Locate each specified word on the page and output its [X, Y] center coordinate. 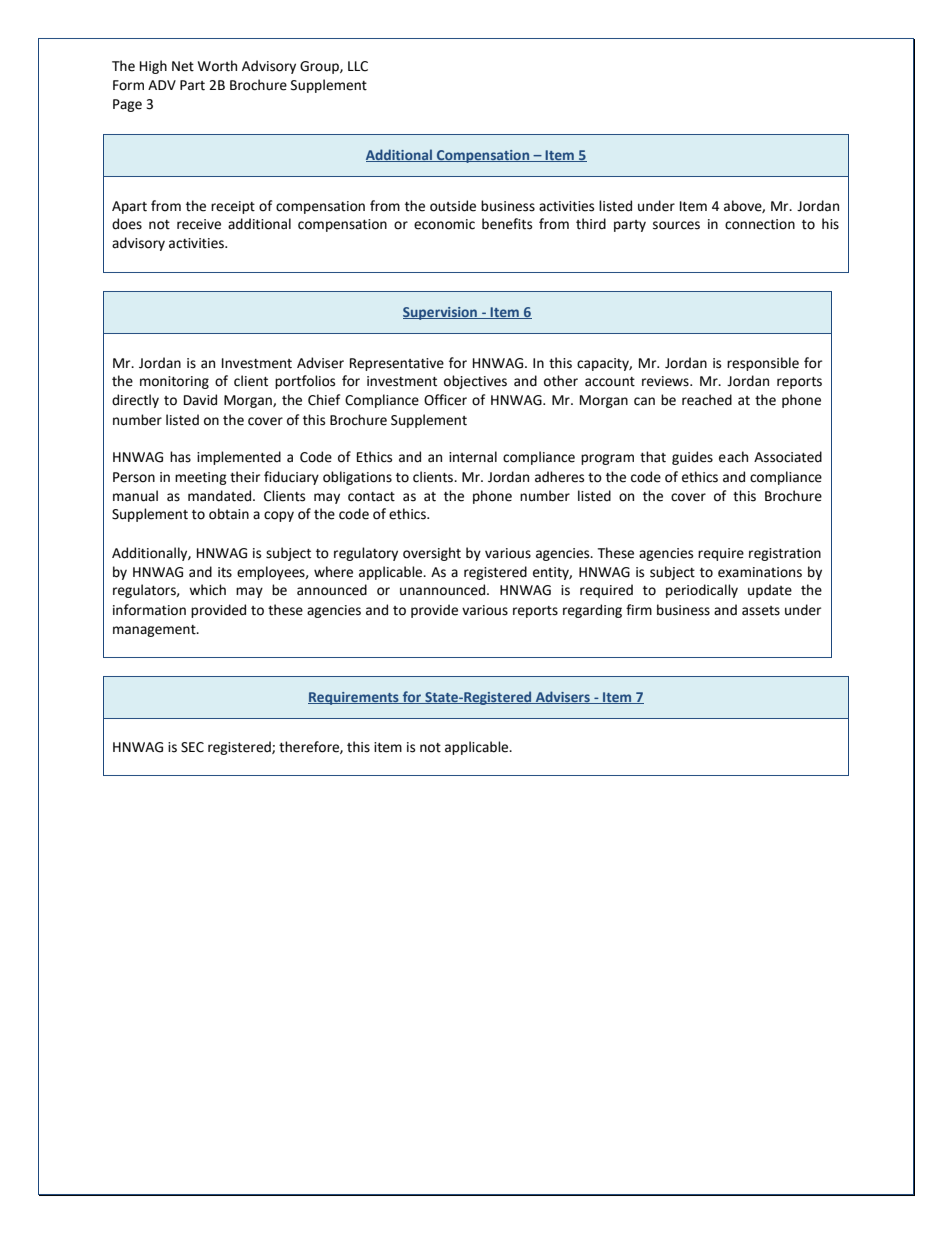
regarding [592, 611]
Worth [217, 66]
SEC [192, 747]
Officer [445, 400]
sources [676, 225]
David [200, 400]
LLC [358, 66]
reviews [666, 381]
